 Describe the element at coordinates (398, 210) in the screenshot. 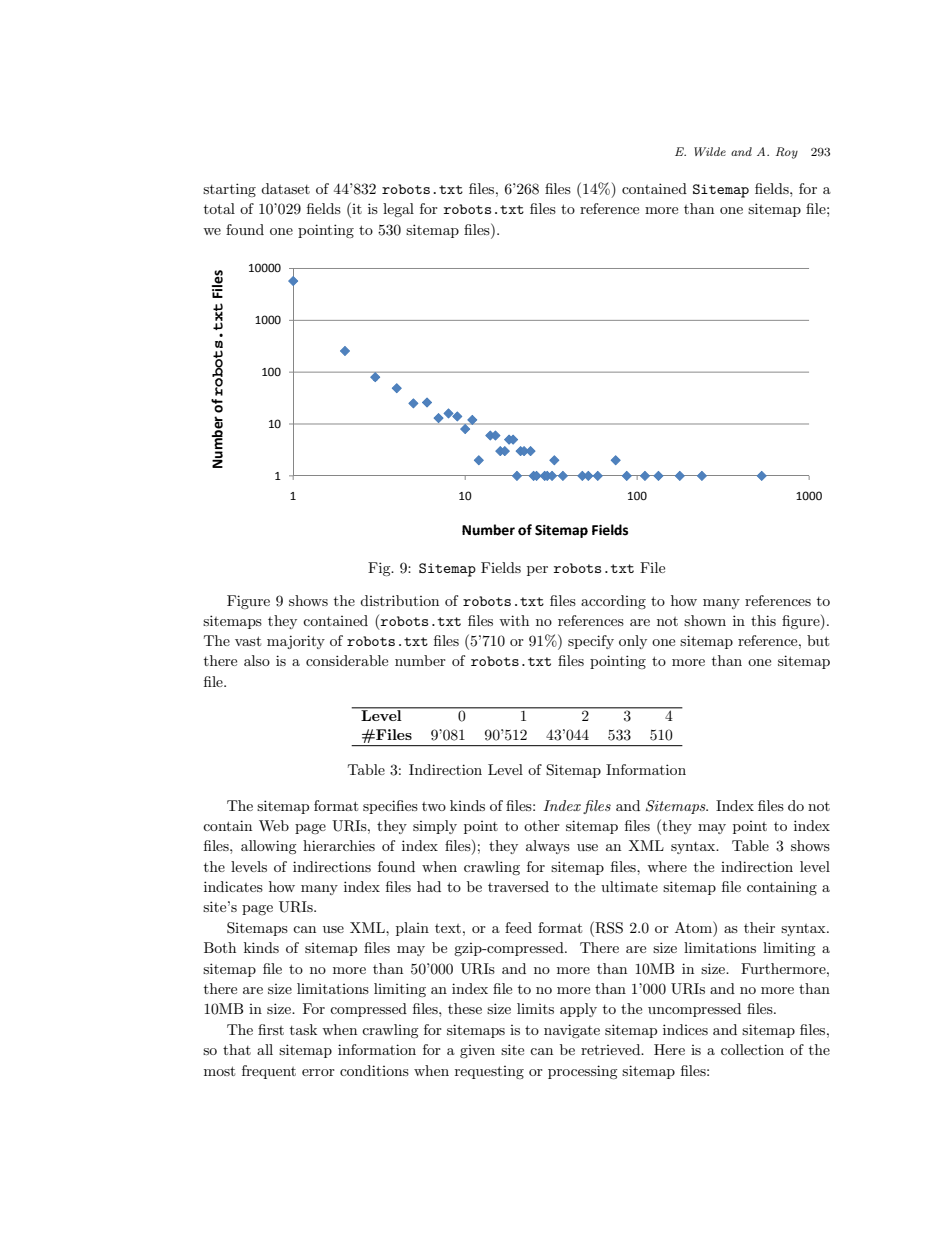

I see `legal` at that location.
